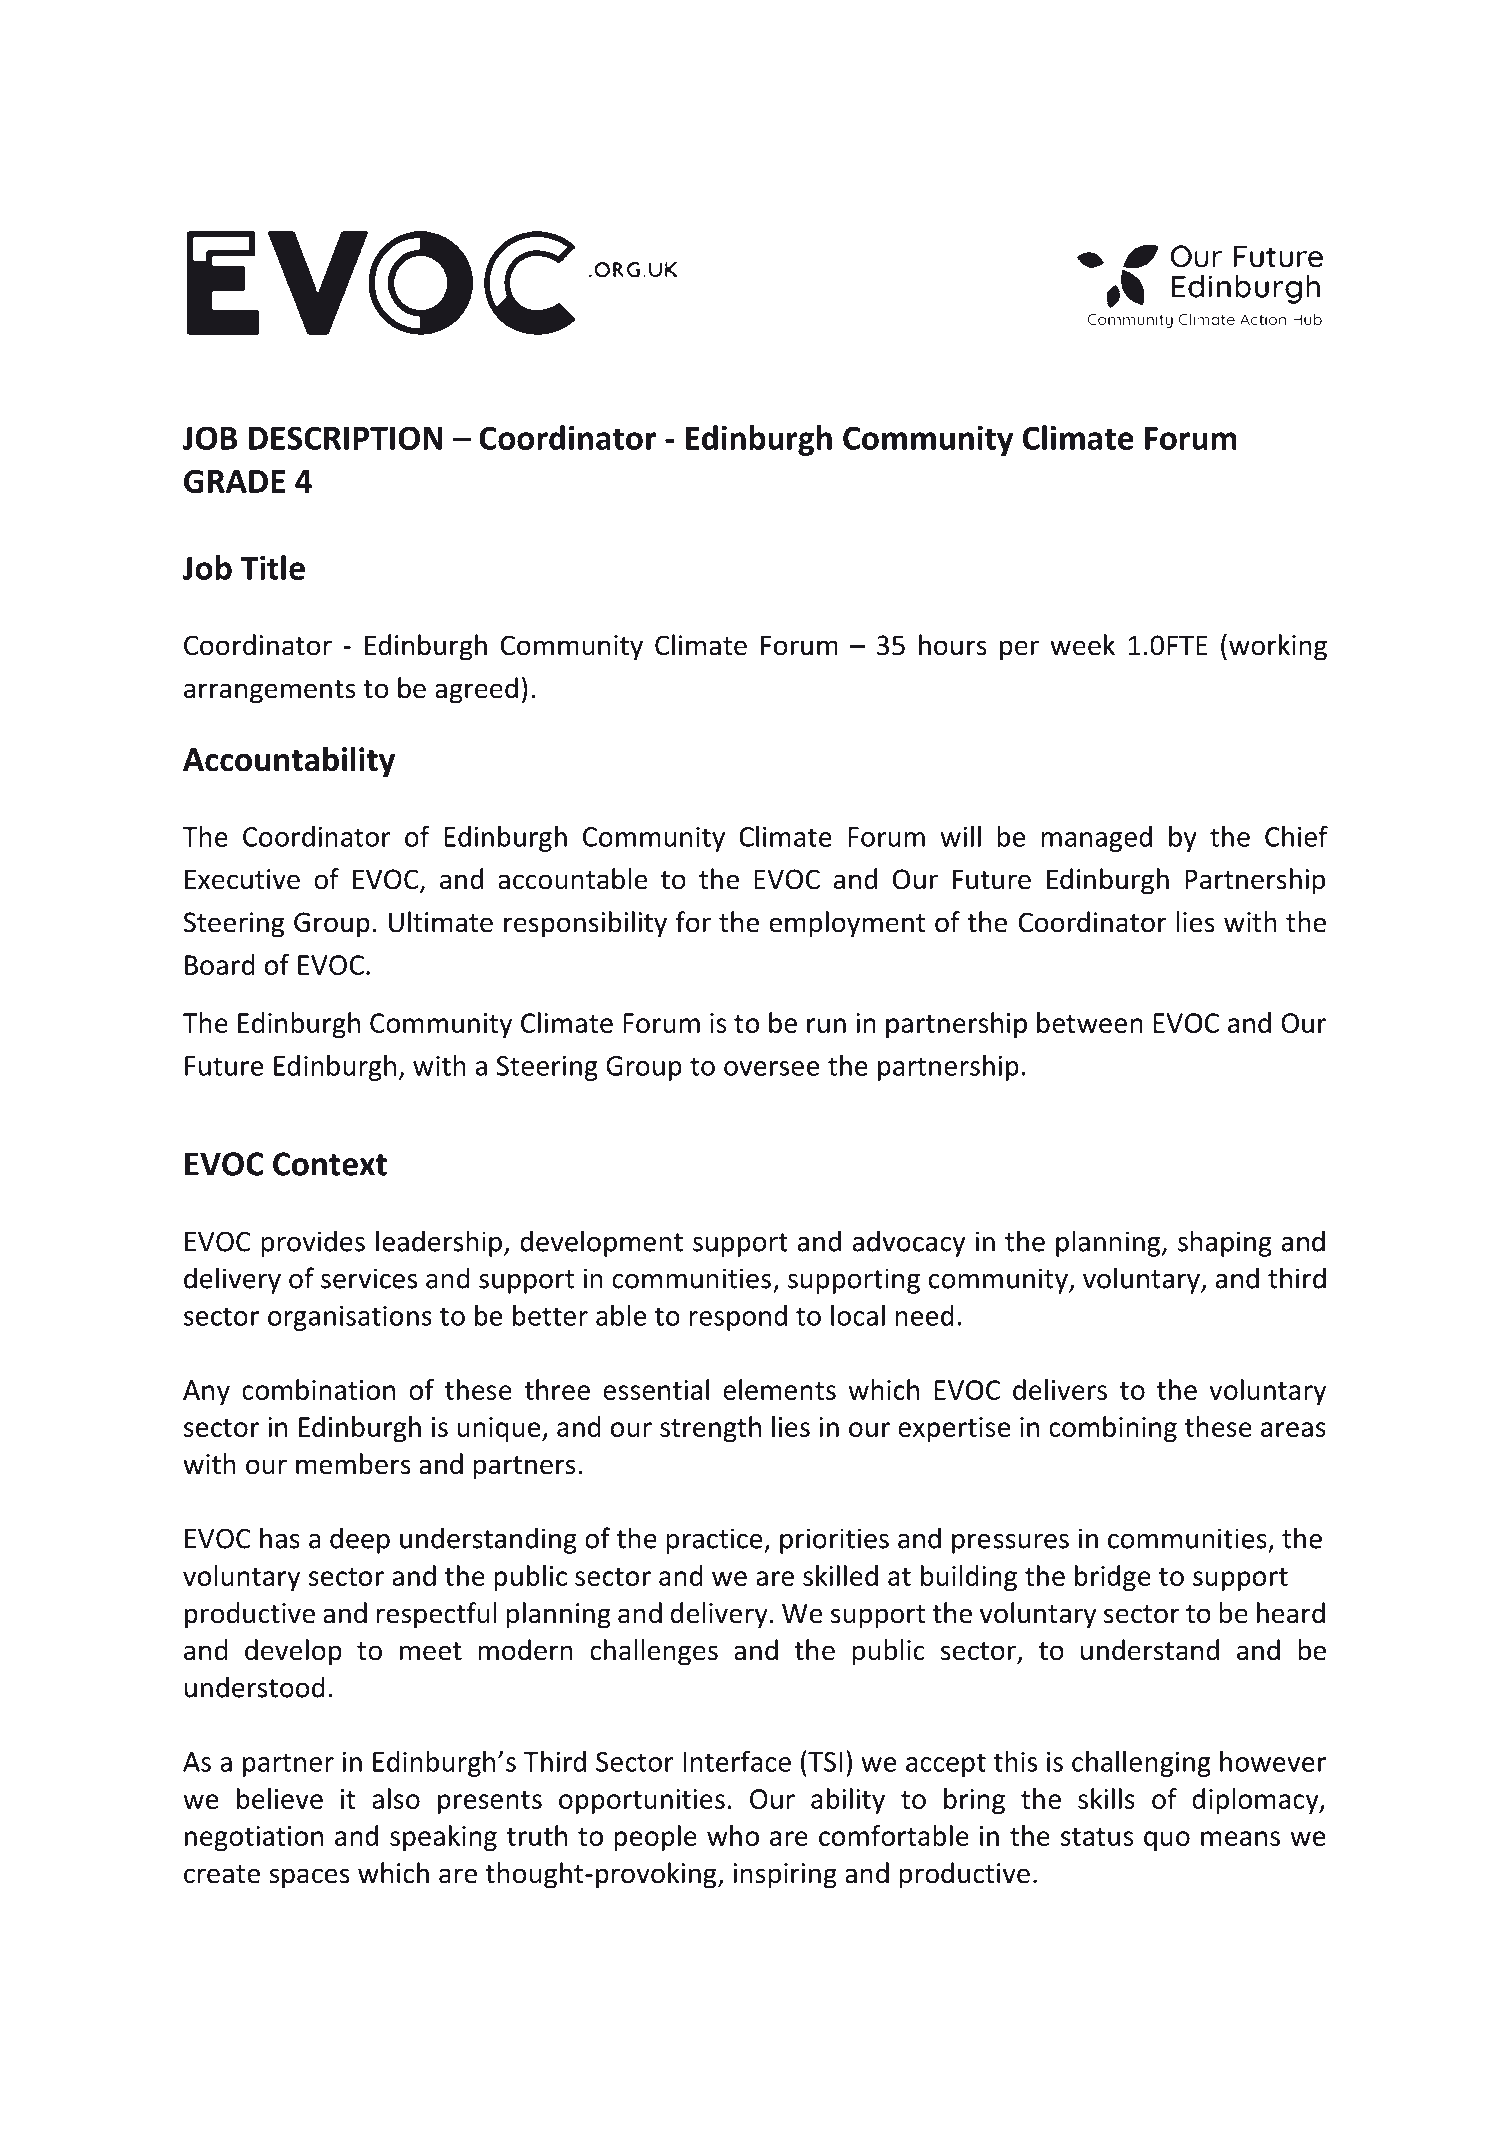 Image resolution: width=1510 pixels, height=2136 pixels. What do you see at coordinates (847, 924) in the document?
I see `employment` at bounding box center [847, 924].
